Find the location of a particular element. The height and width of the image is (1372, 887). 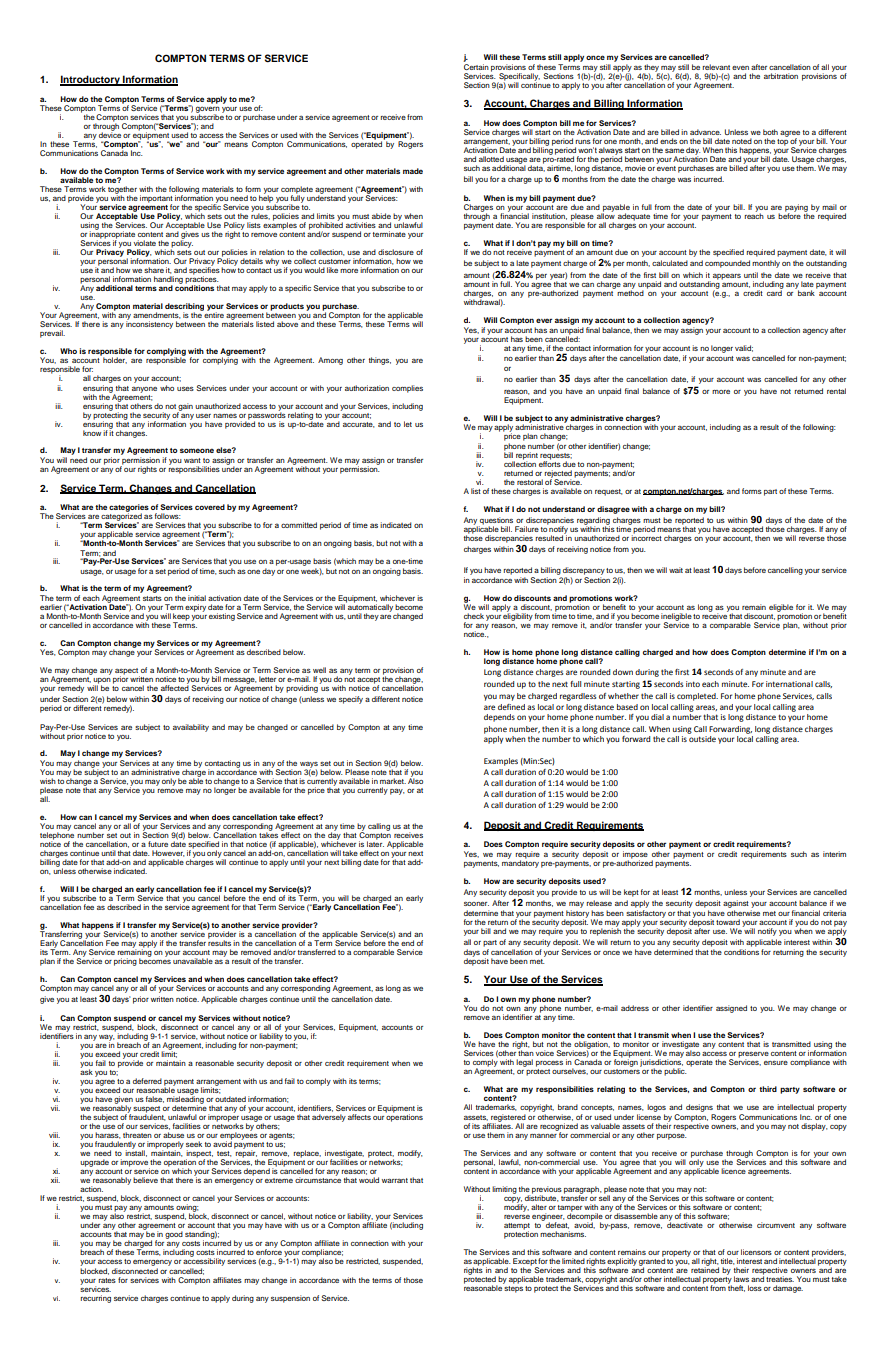

questions is located at coordinates (496, 522).
